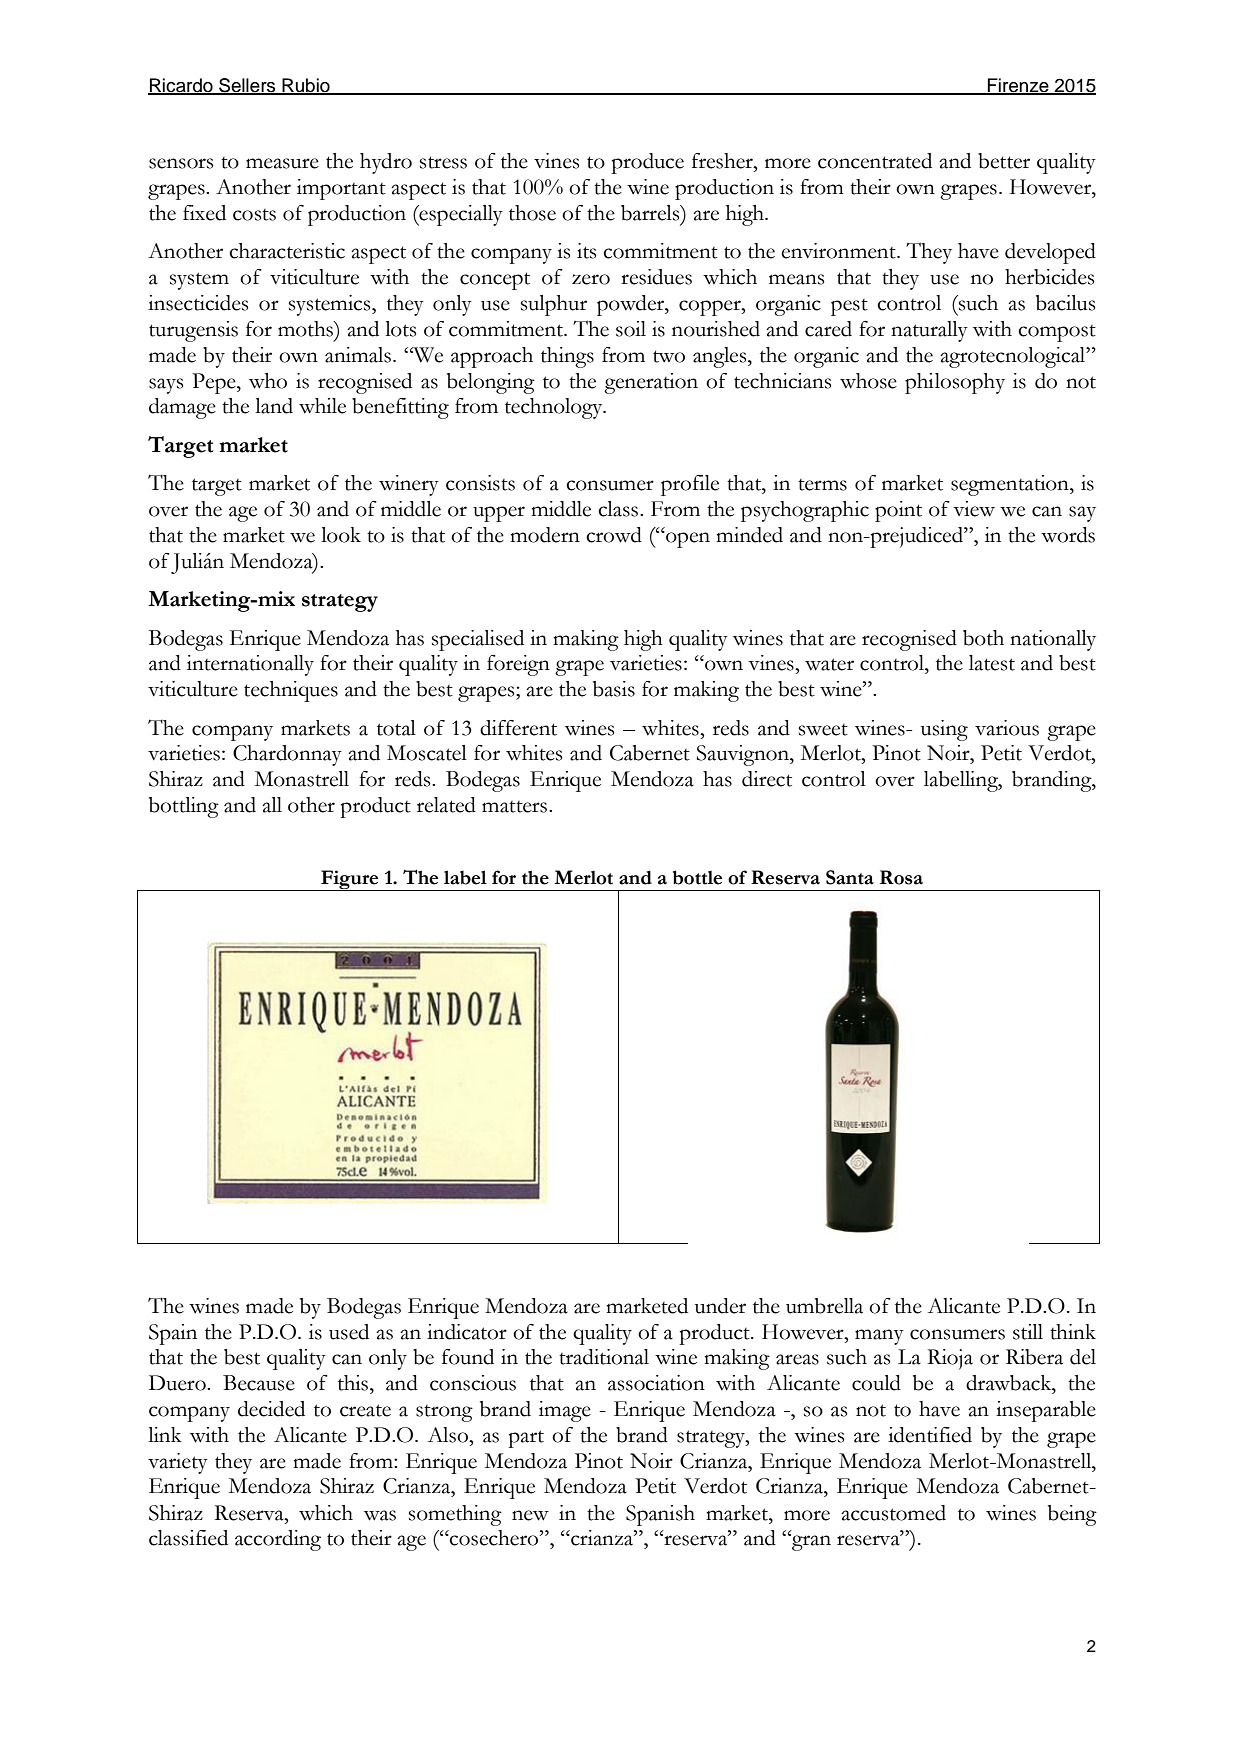 The width and height of the image is (1244, 1759). I want to click on better, so click(1004, 161).
